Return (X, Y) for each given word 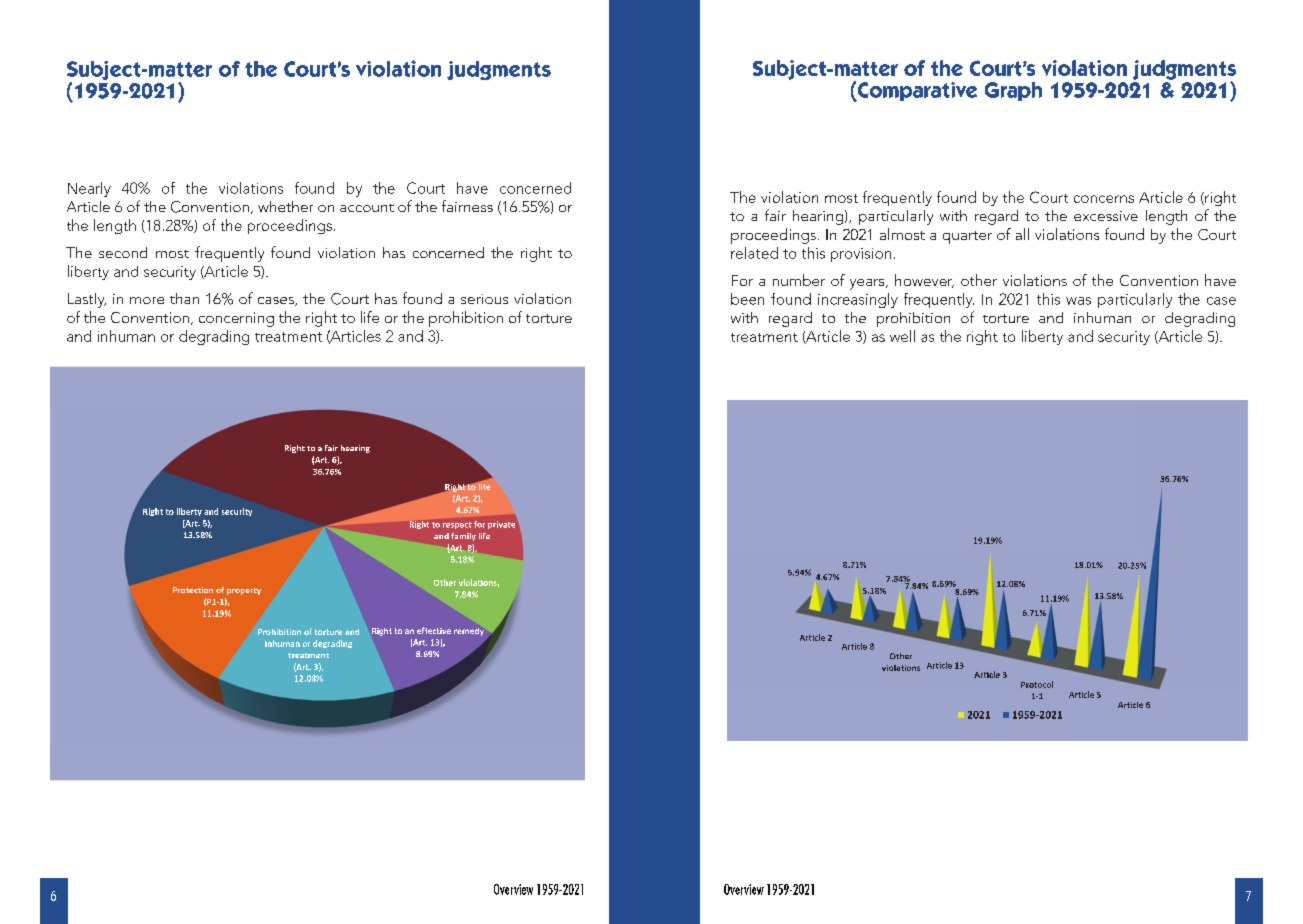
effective (434, 630)
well (902, 336)
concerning (236, 319)
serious (484, 299)
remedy (469, 632)
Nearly (89, 189)
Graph (1013, 91)
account (367, 208)
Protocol (1037, 684)
